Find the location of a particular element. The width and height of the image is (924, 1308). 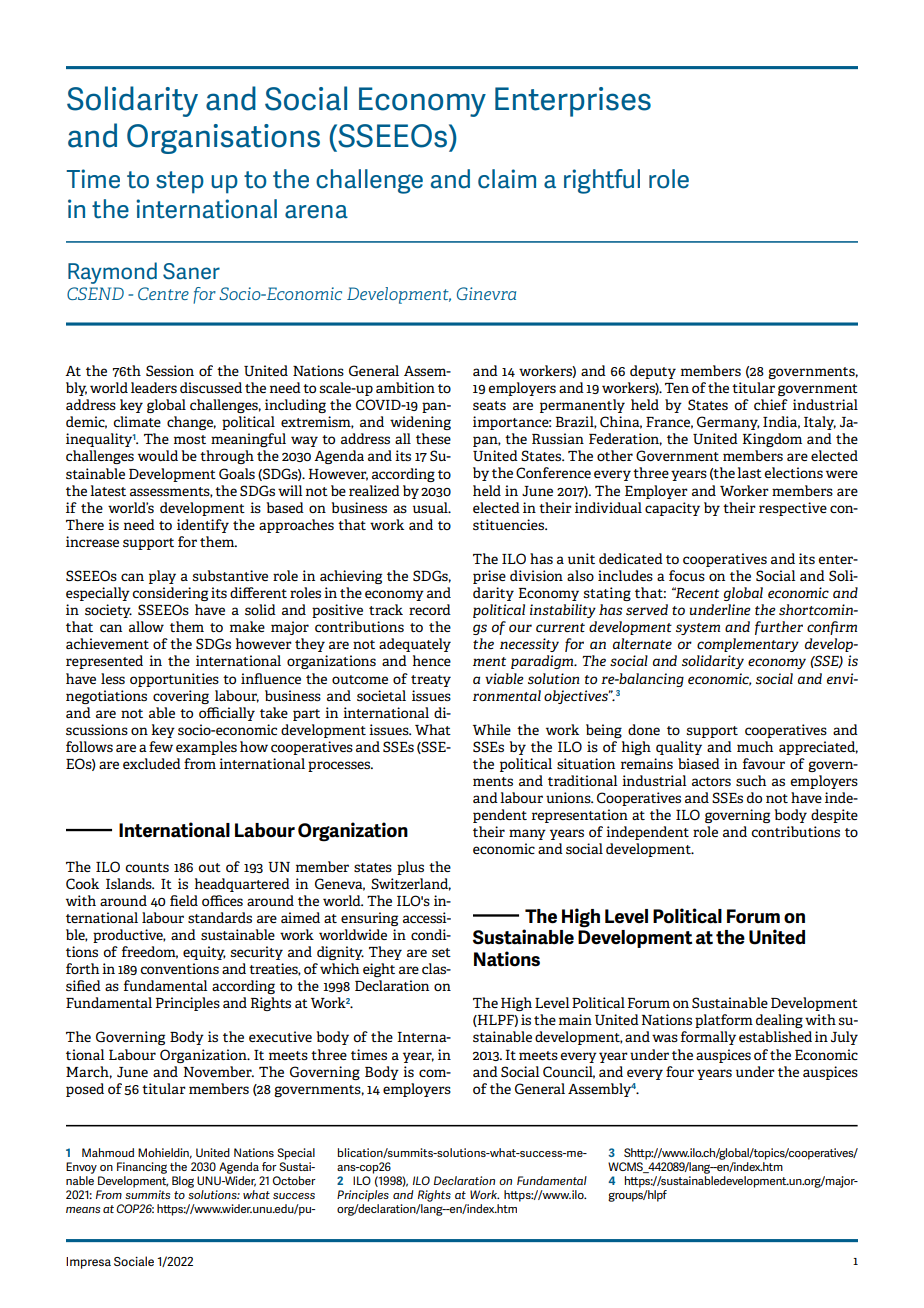

much is located at coordinates (755, 746).
